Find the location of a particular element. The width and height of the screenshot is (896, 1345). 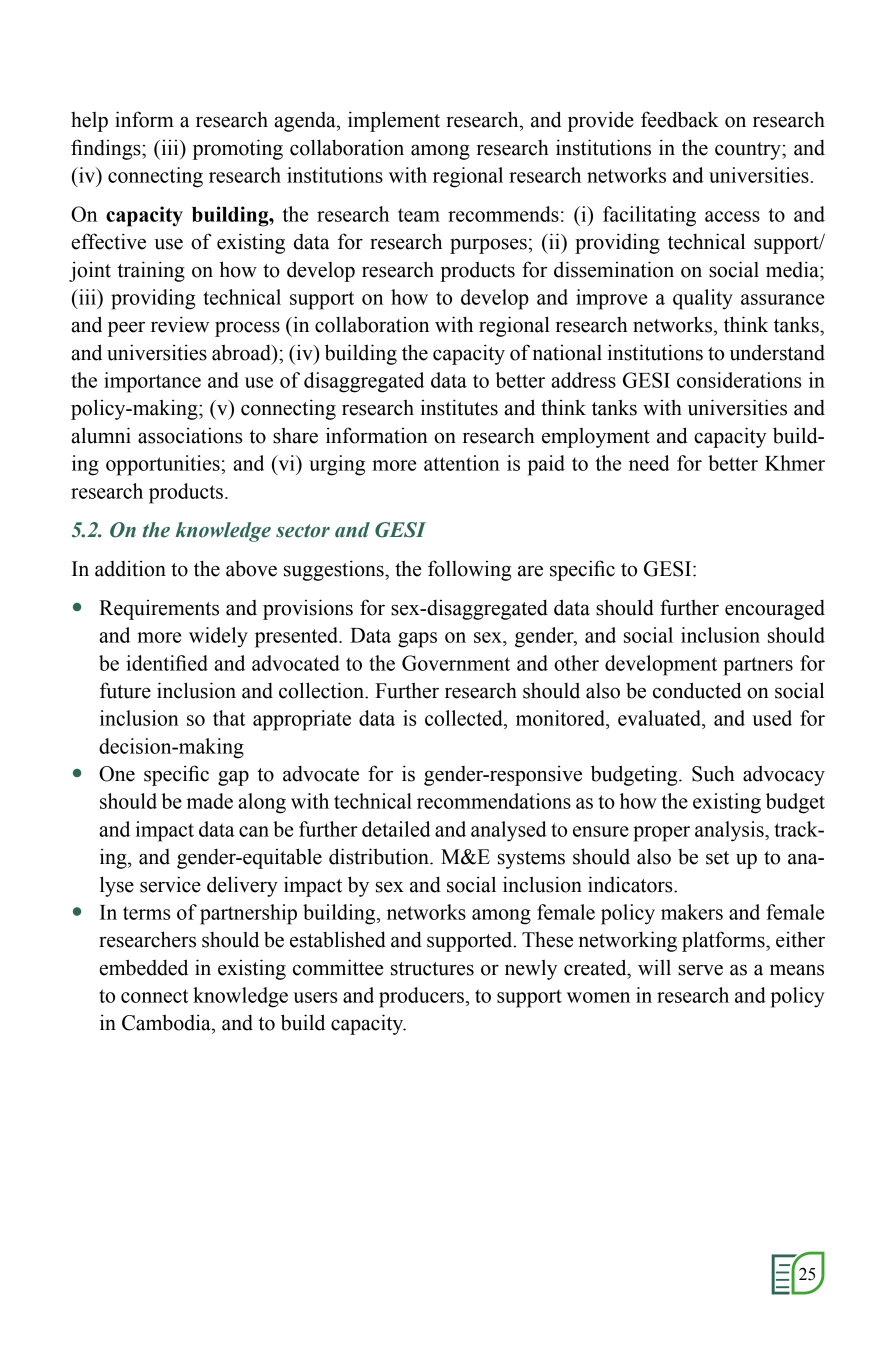

Cambodia is located at coordinates (167, 1022).
